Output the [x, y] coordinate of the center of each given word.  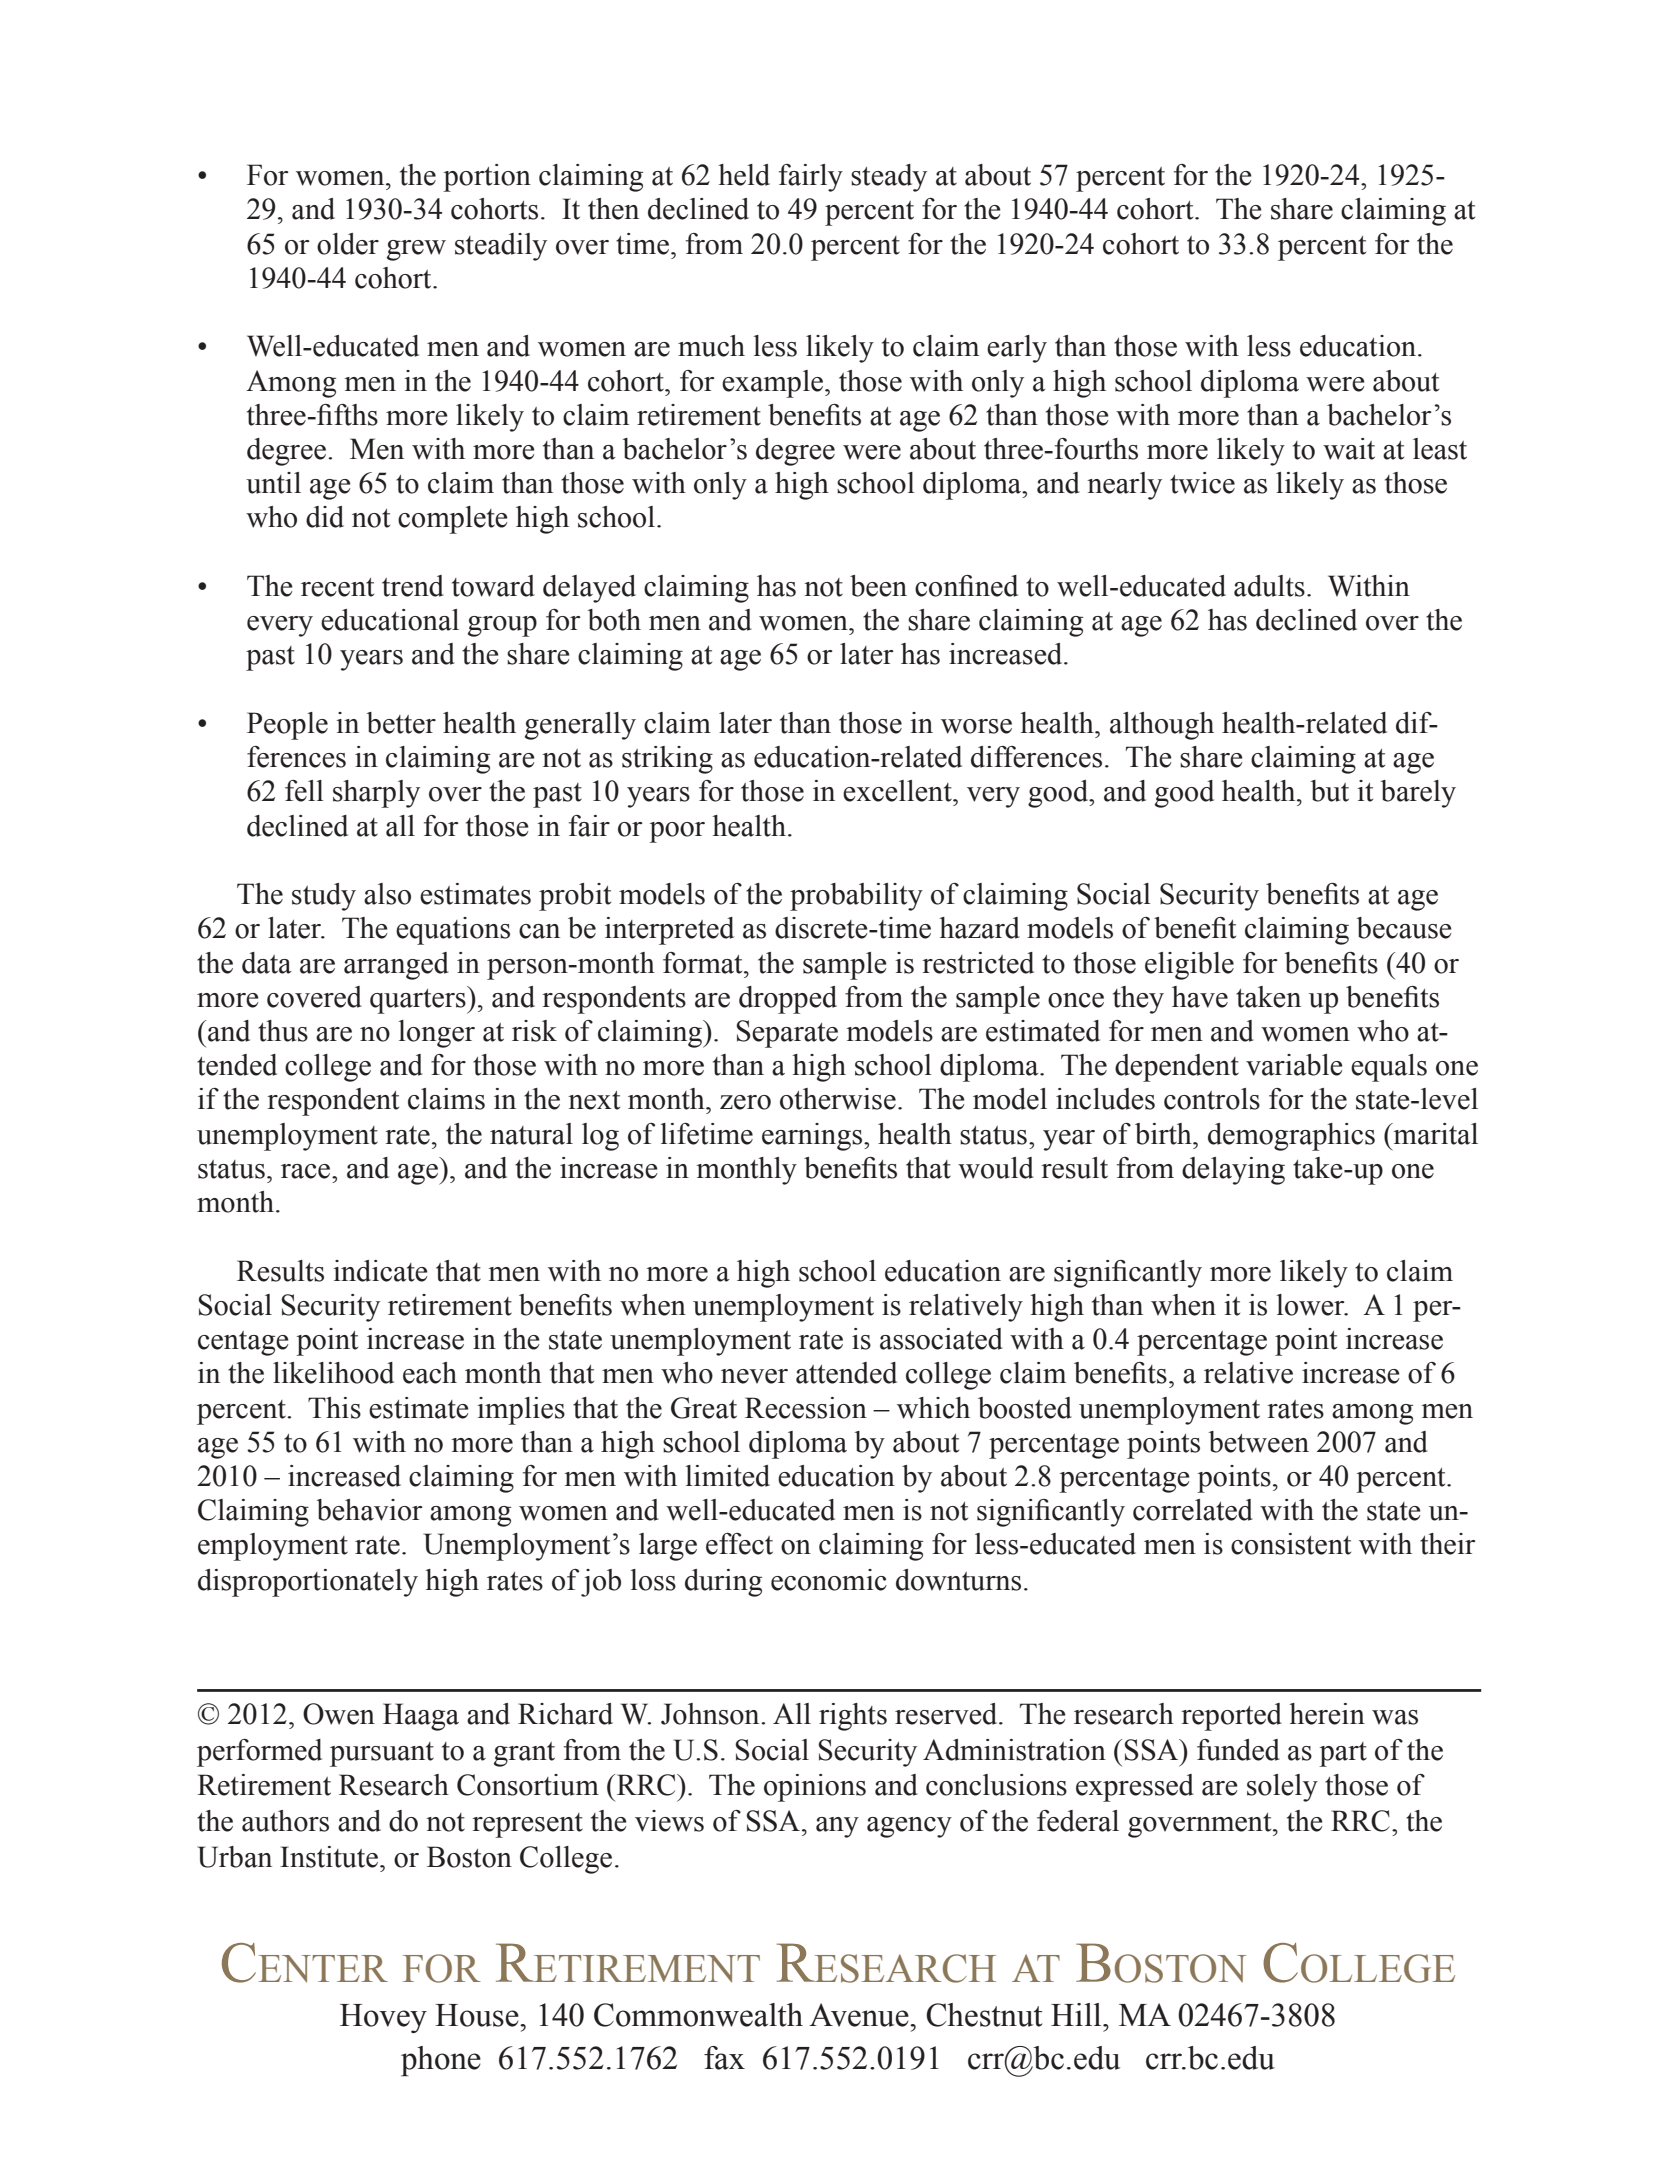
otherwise [838, 1099]
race [307, 1171]
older [348, 244]
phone [441, 2061]
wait [1349, 449]
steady [889, 178]
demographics [1291, 1137]
